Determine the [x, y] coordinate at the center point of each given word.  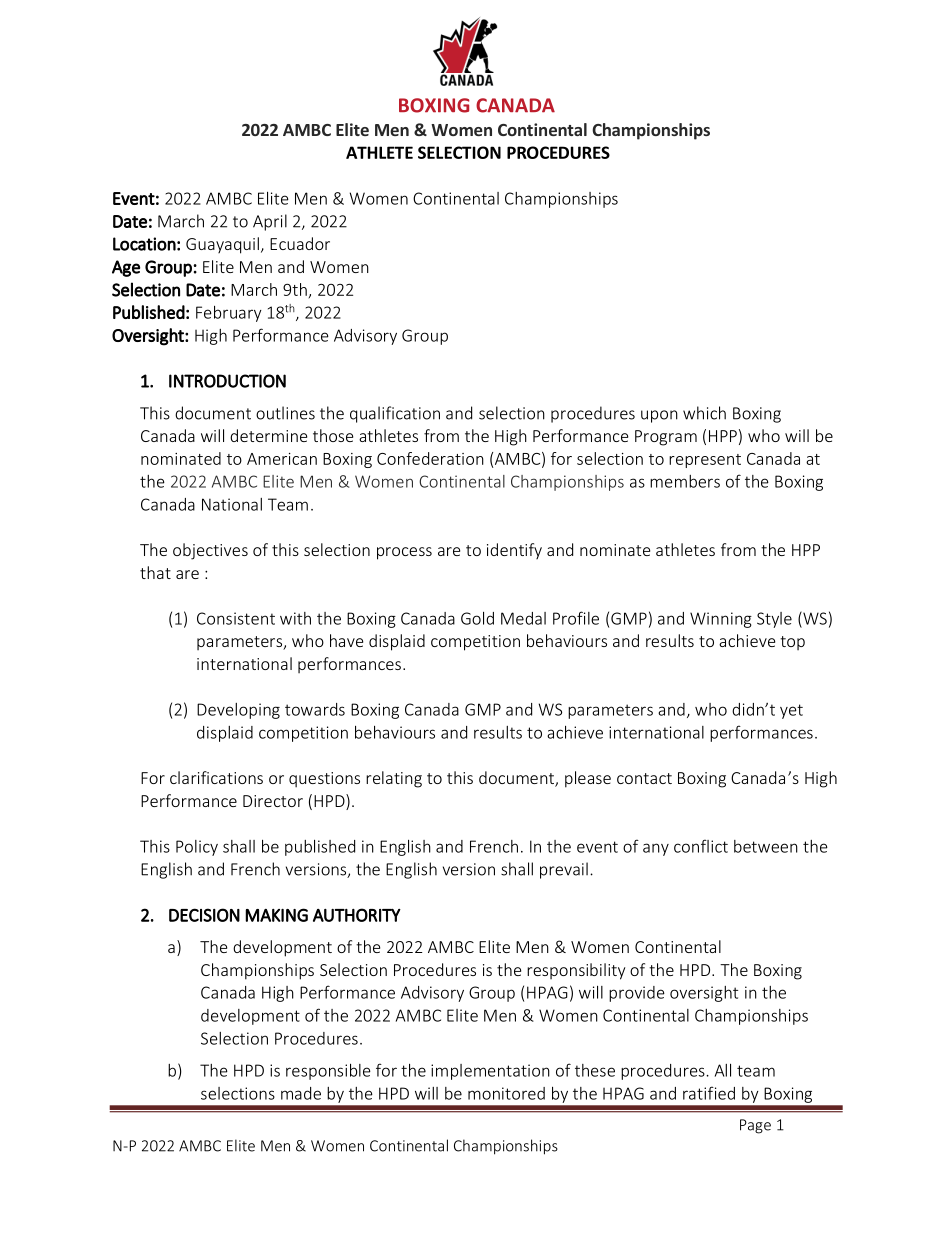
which [704, 413]
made [301, 1093]
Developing [238, 711]
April [270, 222]
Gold [477, 618]
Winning [721, 620]
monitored [506, 1093]
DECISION [204, 915]
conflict [701, 846]
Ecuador [300, 243]
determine [268, 435]
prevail [564, 870]
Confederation [430, 458]
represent [705, 461]
